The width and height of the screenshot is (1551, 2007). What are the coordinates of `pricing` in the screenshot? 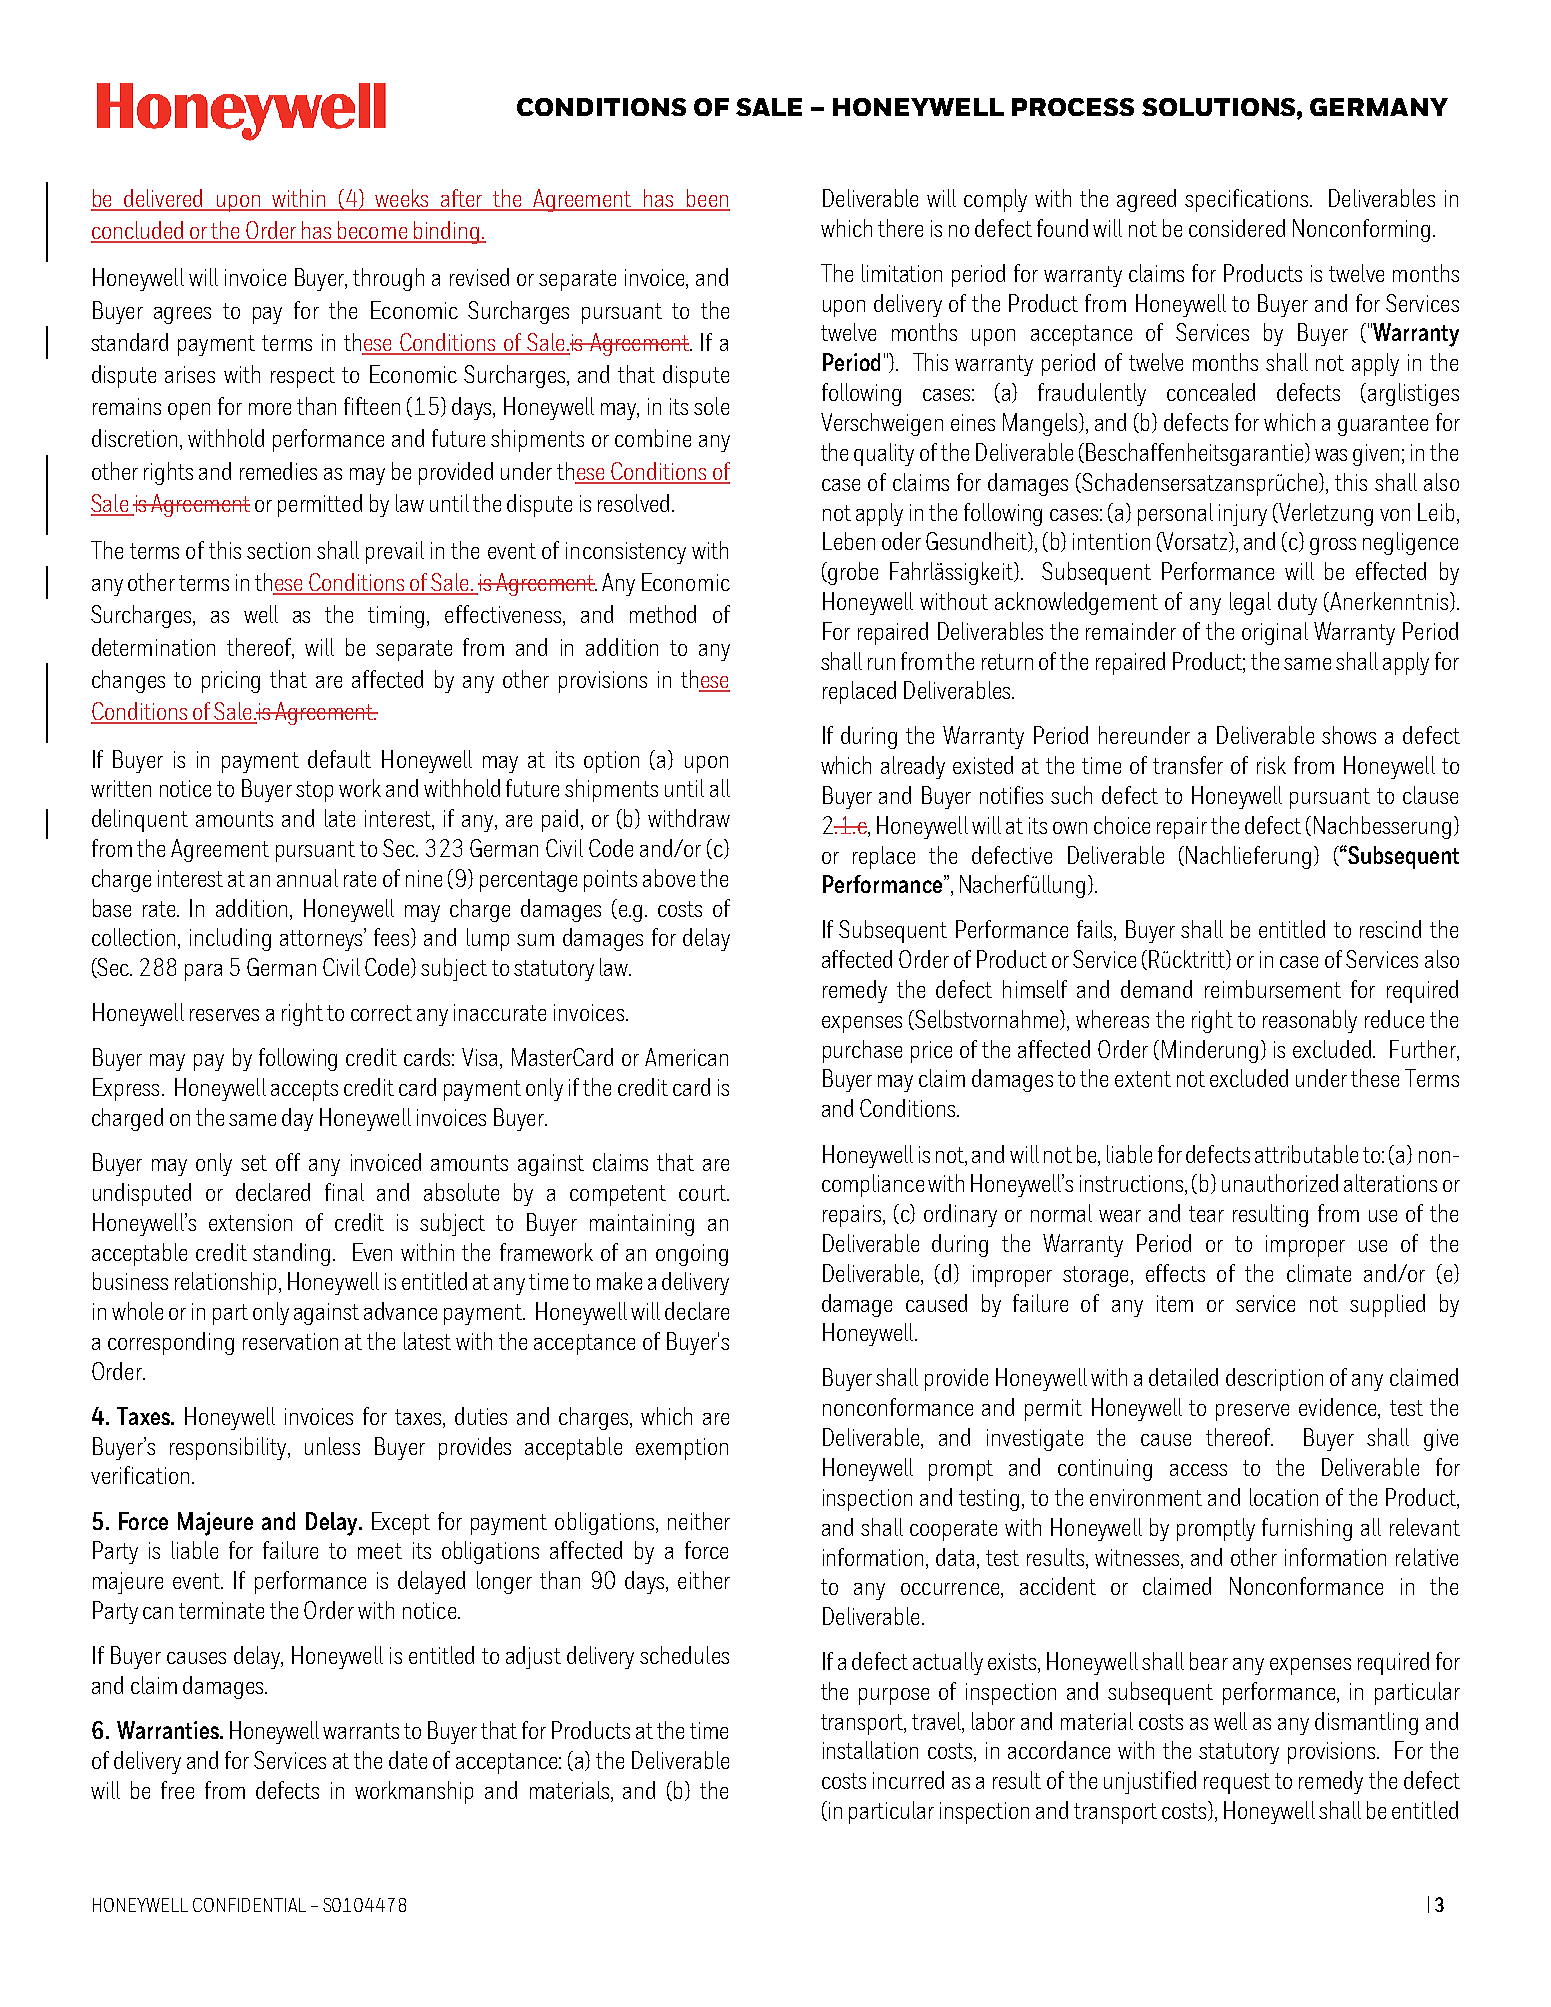 It's located at (231, 682).
